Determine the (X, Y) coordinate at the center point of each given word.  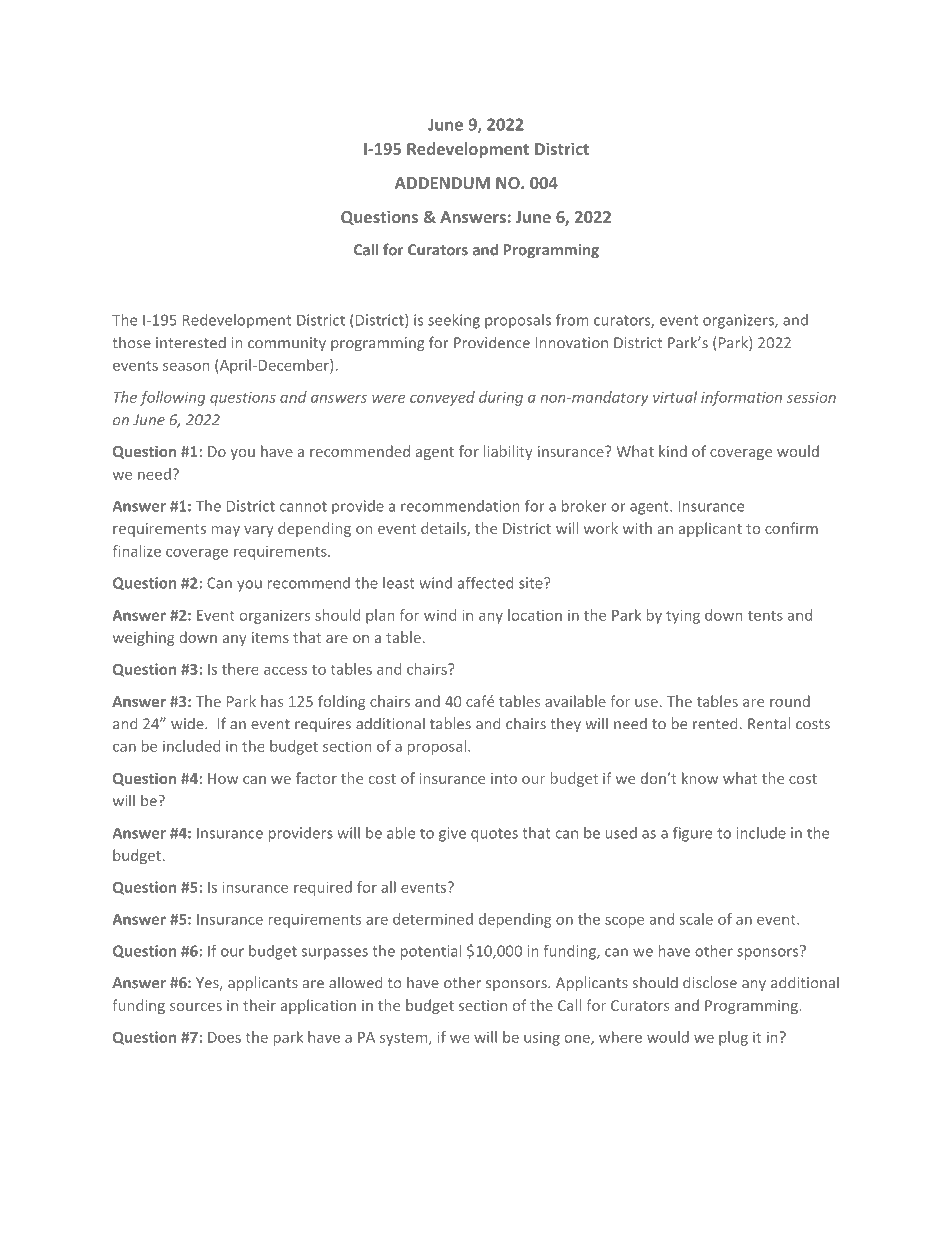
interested (191, 342)
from (572, 320)
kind (673, 451)
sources (196, 1007)
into (504, 778)
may (226, 531)
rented (715, 723)
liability (508, 452)
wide (188, 723)
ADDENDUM (442, 183)
